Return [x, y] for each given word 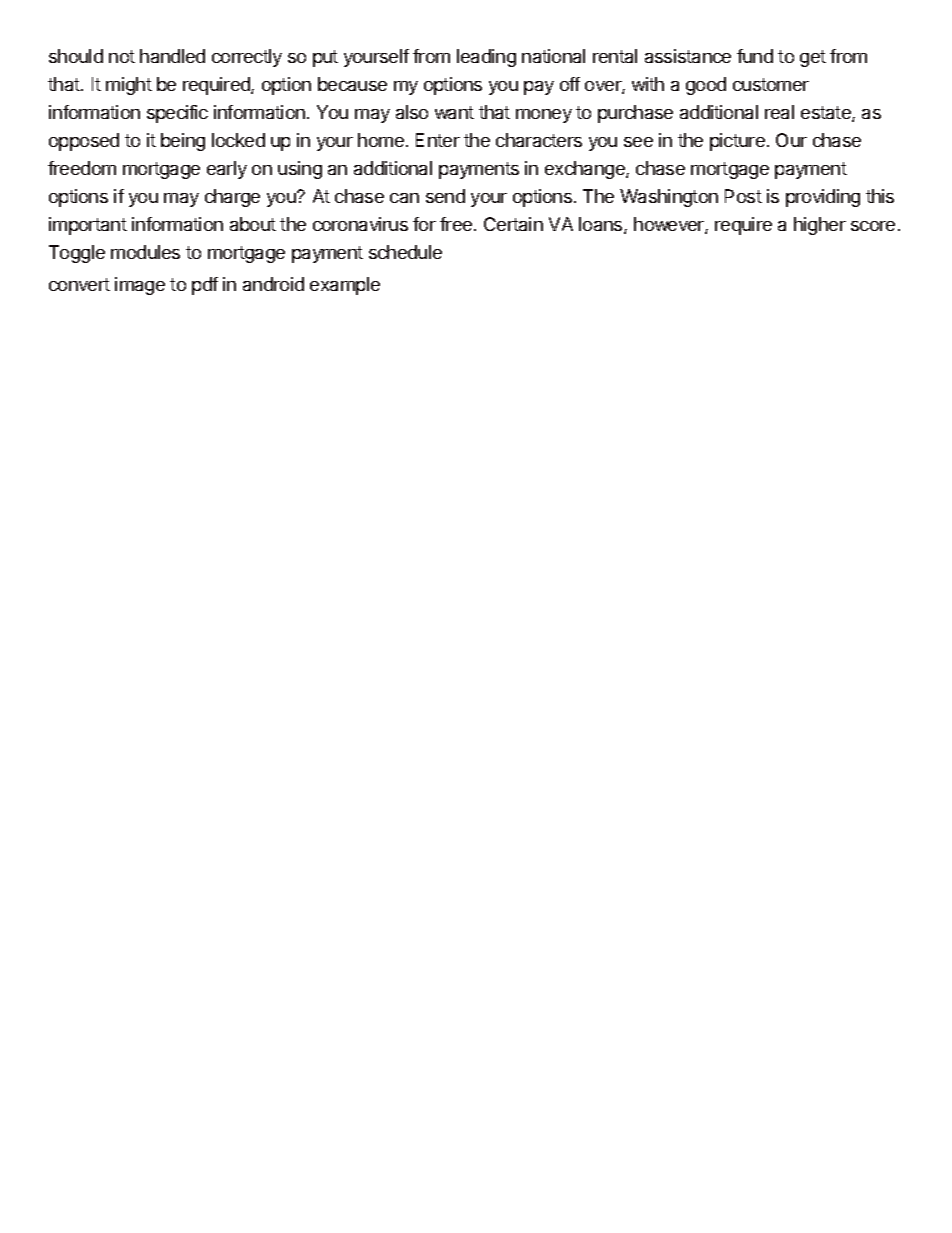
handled [172, 56]
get [813, 58]
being [183, 142]
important [88, 226]
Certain [513, 224]
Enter [438, 140]
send [445, 196]
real [779, 112]
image [140, 286]
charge [232, 198]
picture [737, 142]
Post [743, 196]
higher [820, 226]
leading [486, 58]
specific [177, 114]
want [454, 112]
